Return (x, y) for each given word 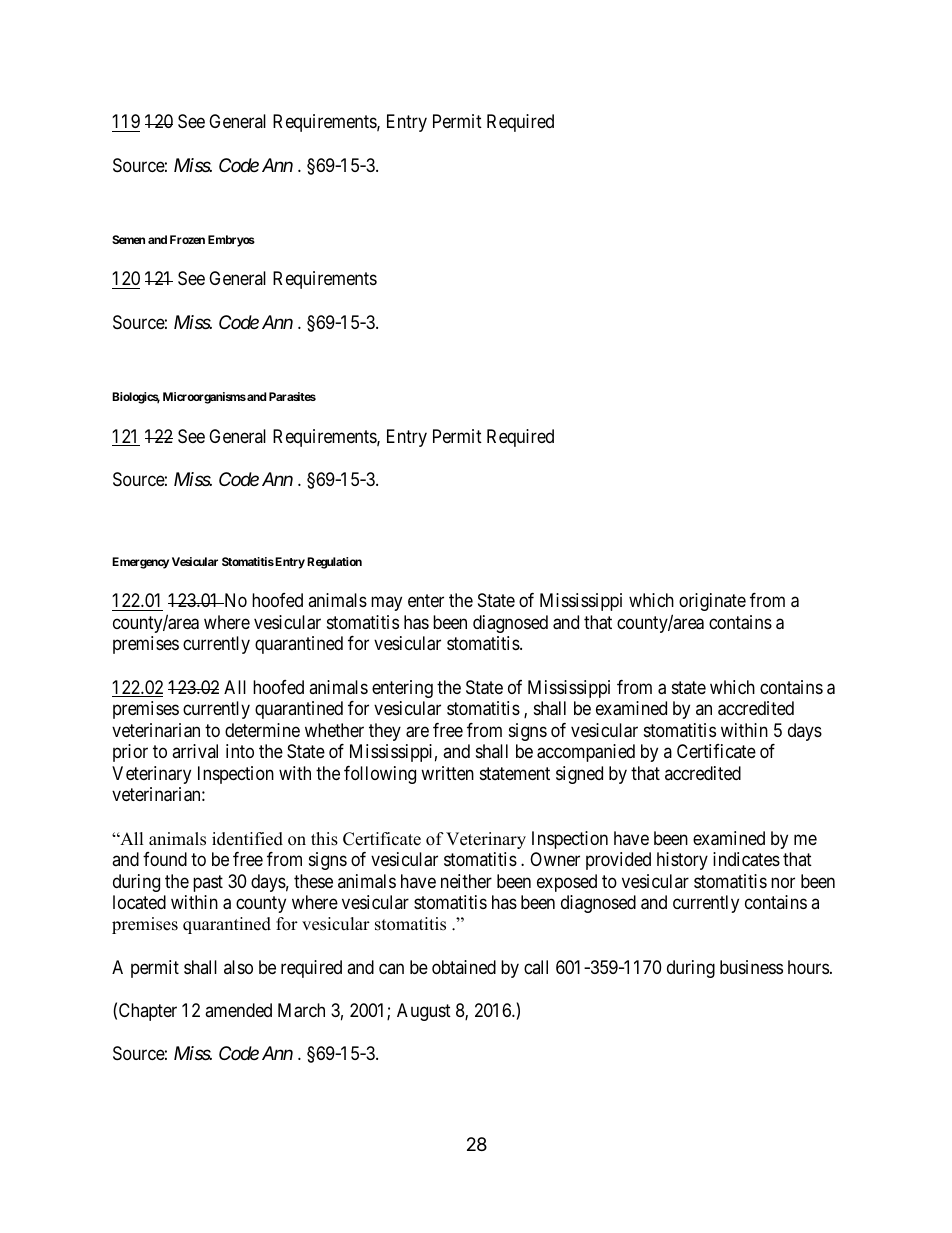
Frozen (187, 239)
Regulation (334, 563)
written (447, 773)
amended (238, 1010)
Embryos (231, 241)
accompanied (586, 753)
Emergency (140, 563)
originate (712, 602)
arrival (195, 751)
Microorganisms (204, 398)
